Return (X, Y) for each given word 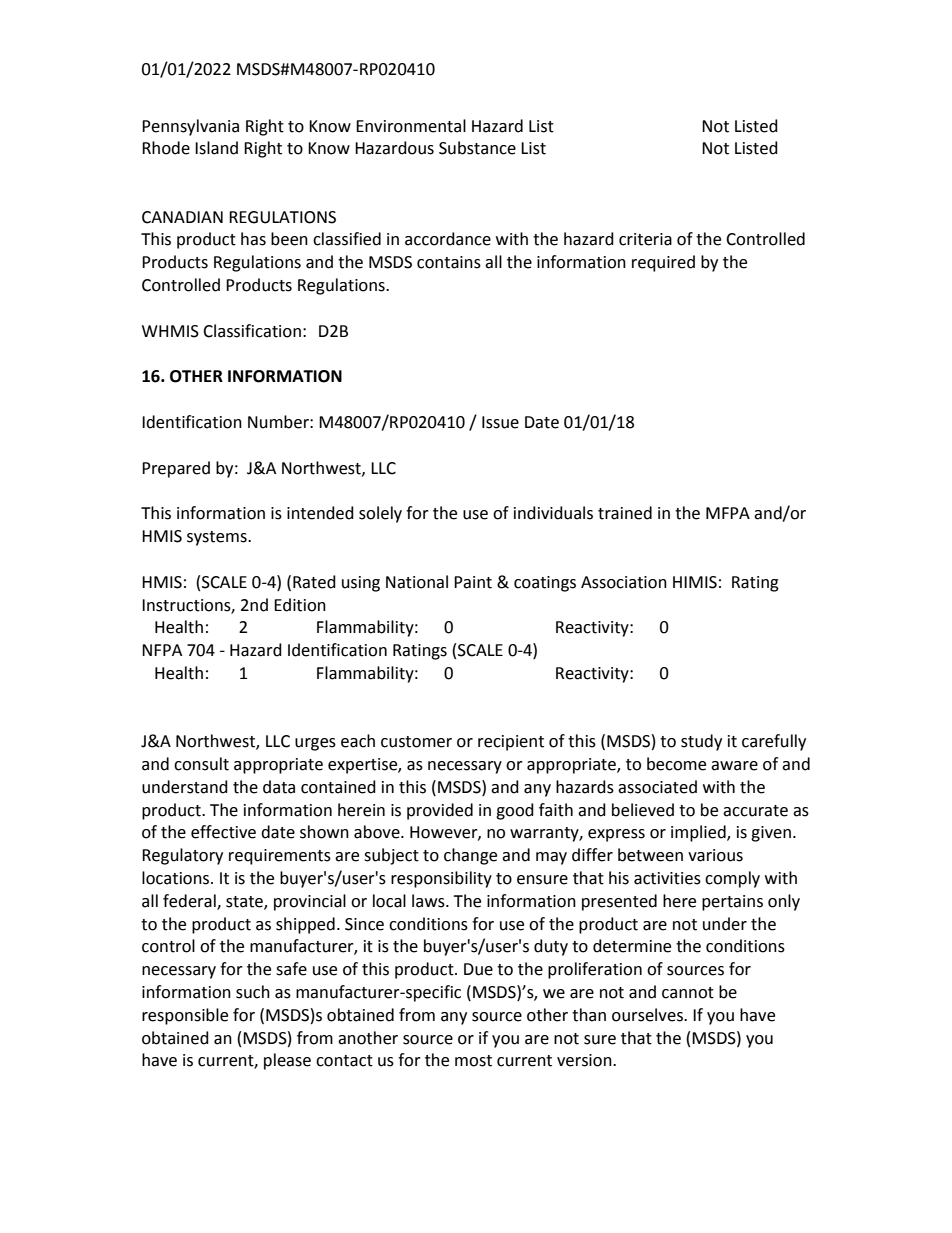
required (663, 263)
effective (223, 832)
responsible (185, 1016)
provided (440, 811)
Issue (500, 422)
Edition (300, 605)
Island (216, 148)
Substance (477, 148)
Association (624, 582)
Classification (252, 331)
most (473, 1061)
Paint (473, 582)
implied (699, 833)
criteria (645, 239)
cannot (688, 993)
